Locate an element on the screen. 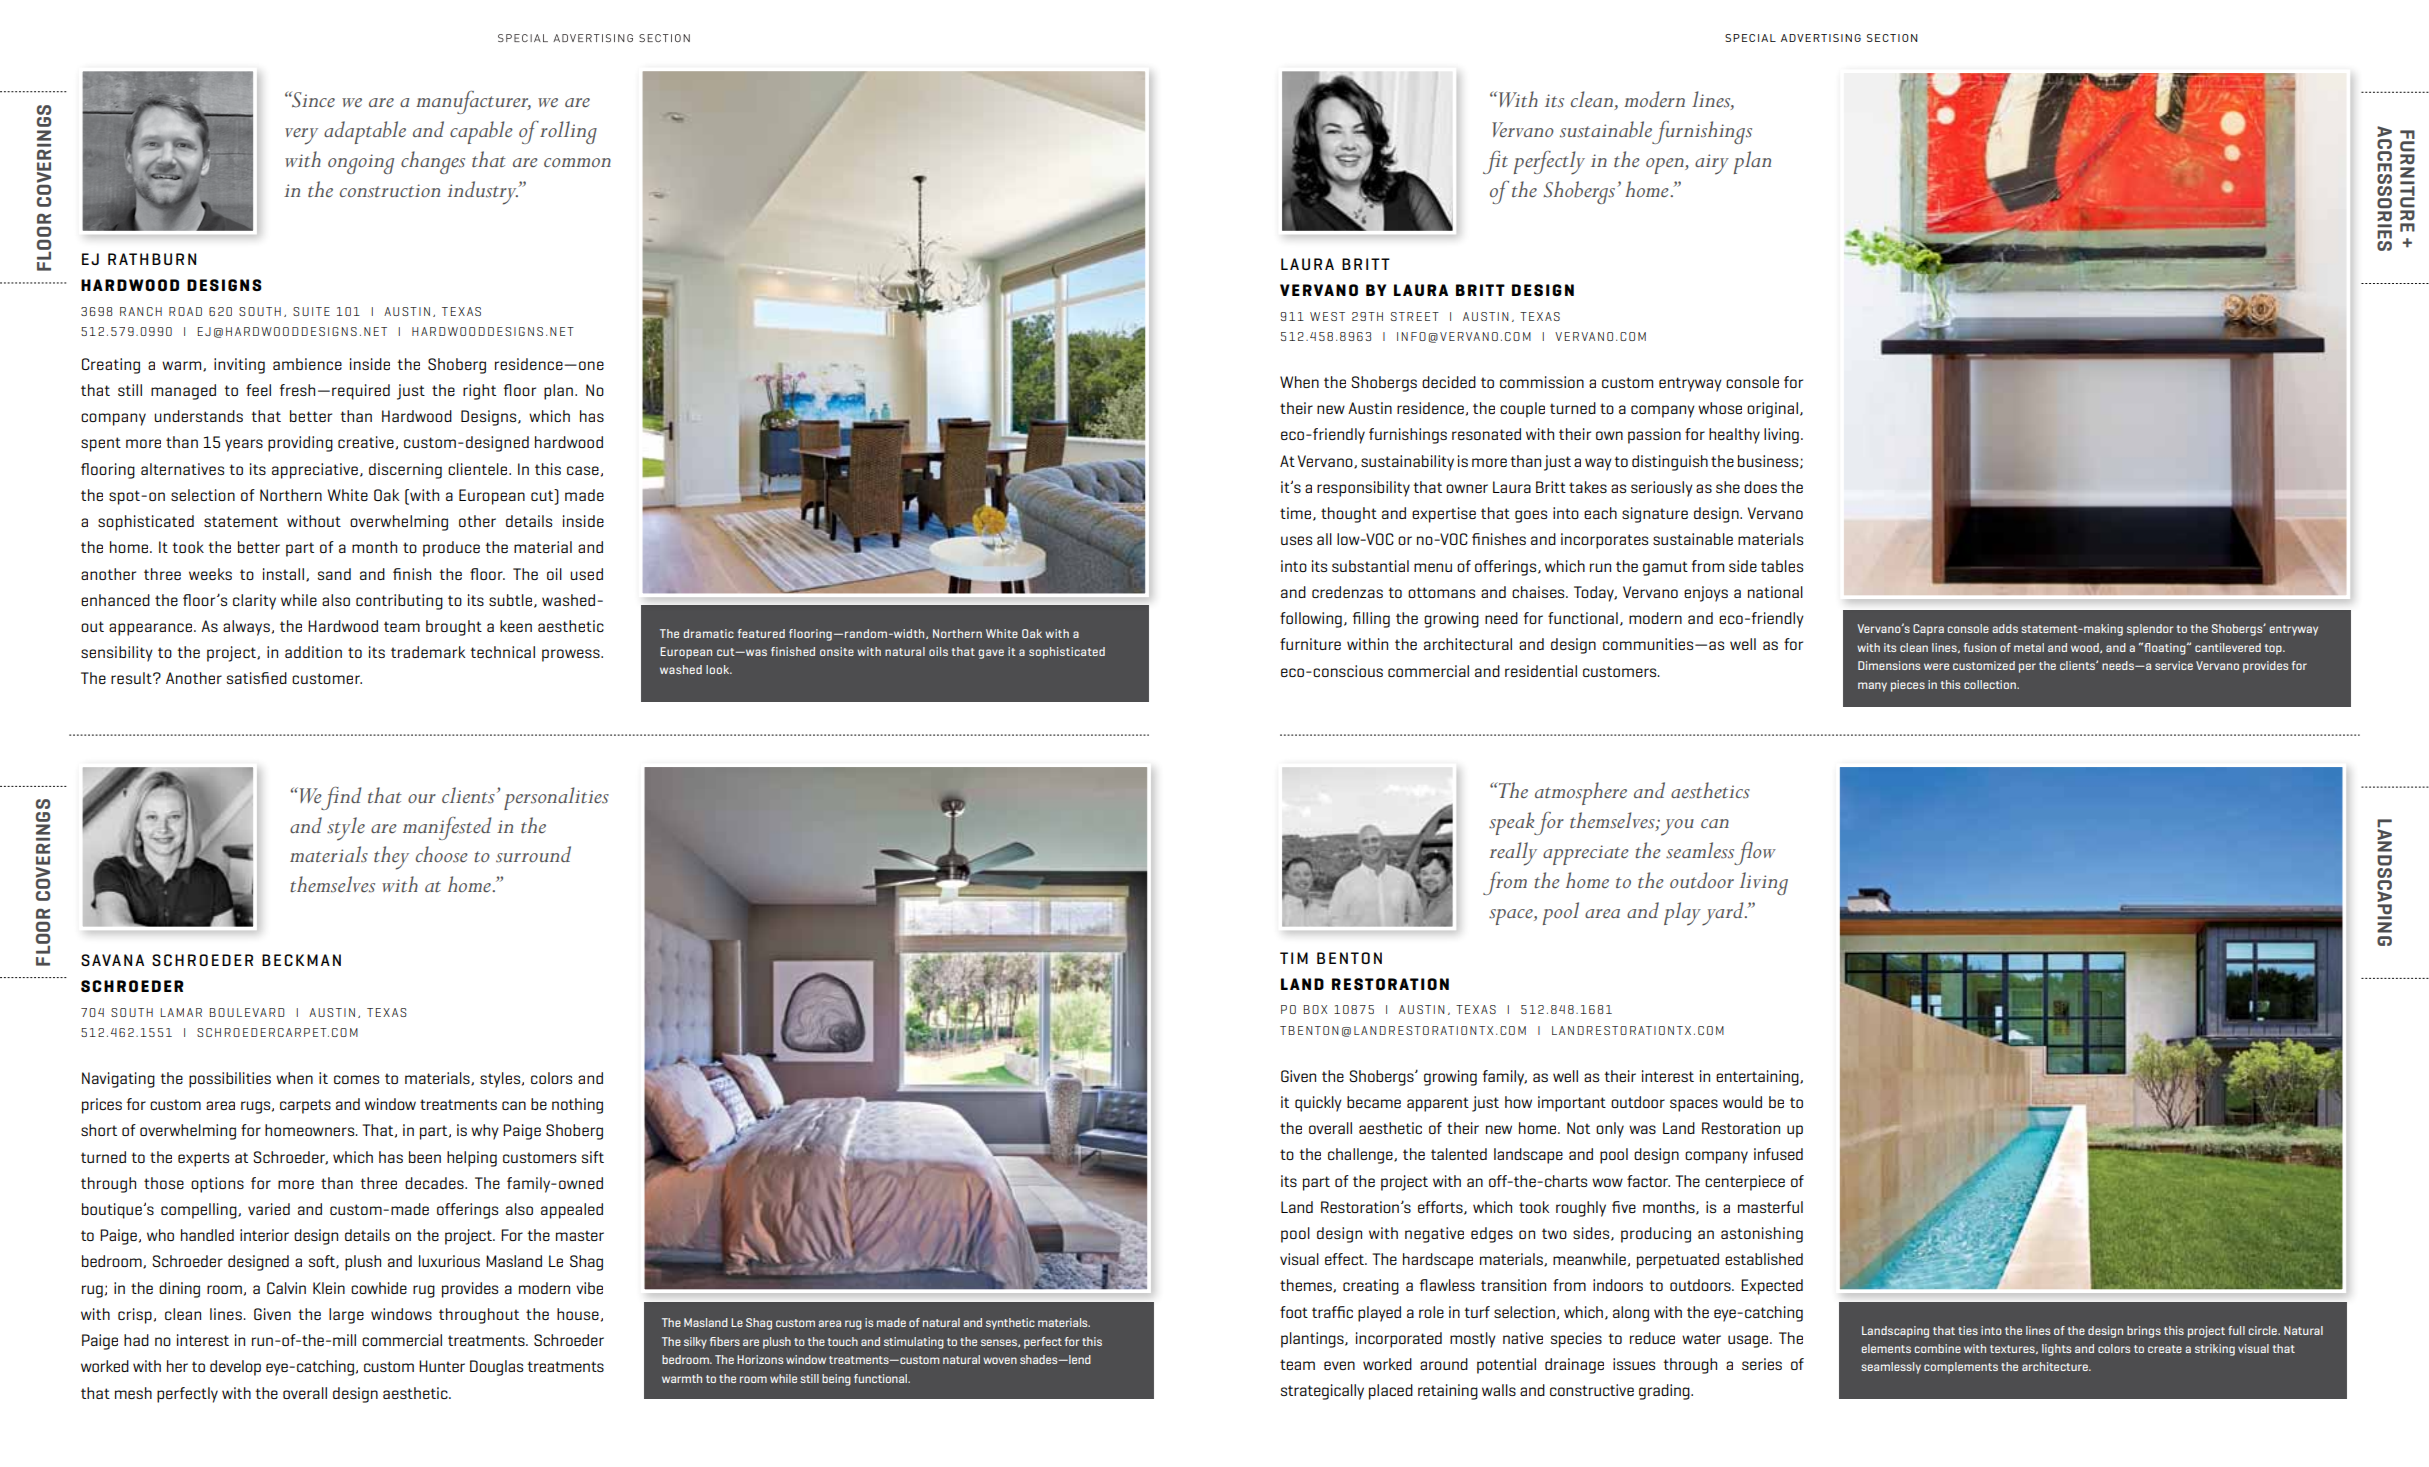  business is located at coordinates (1769, 462).
